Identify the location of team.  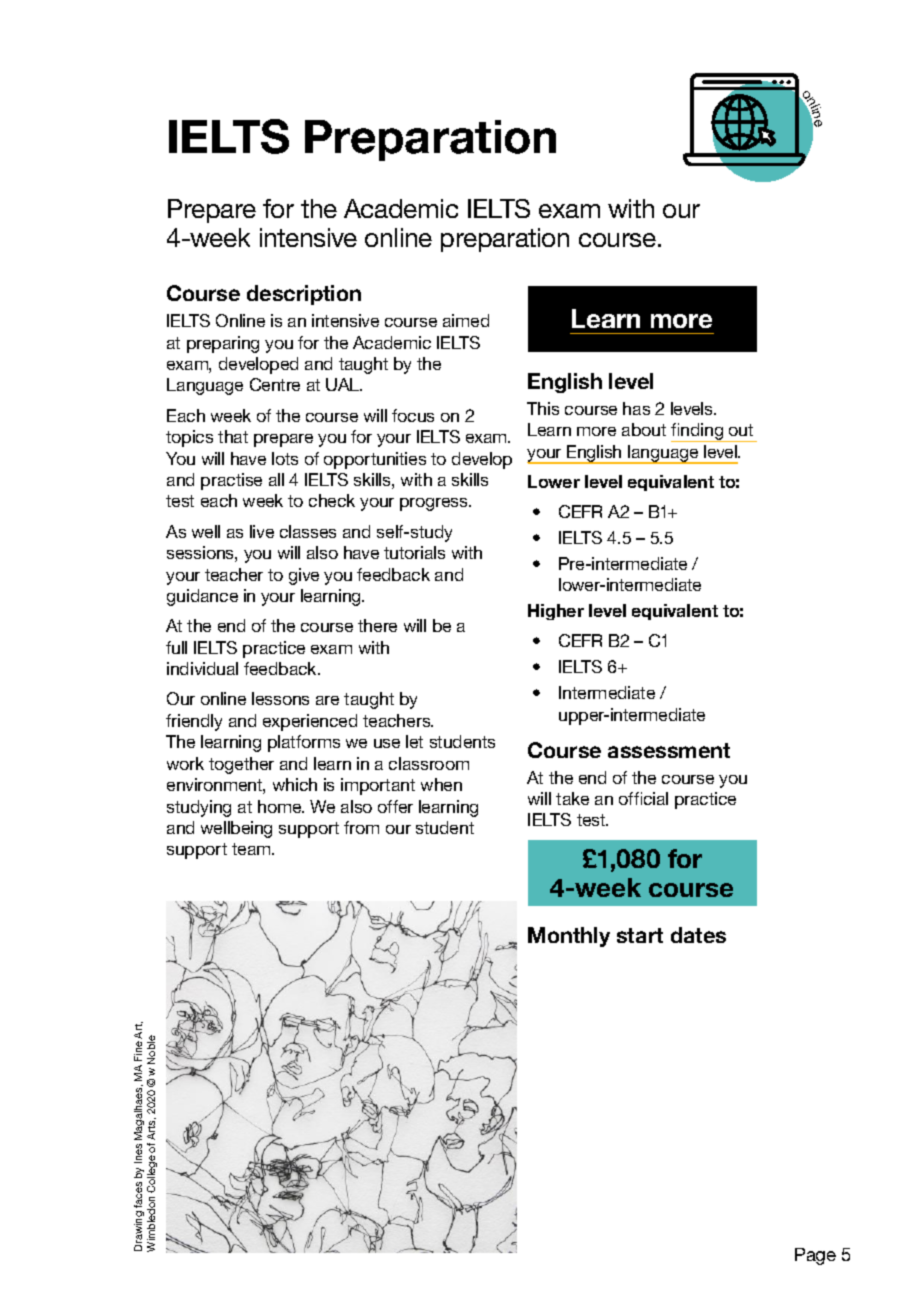
(252, 849).
